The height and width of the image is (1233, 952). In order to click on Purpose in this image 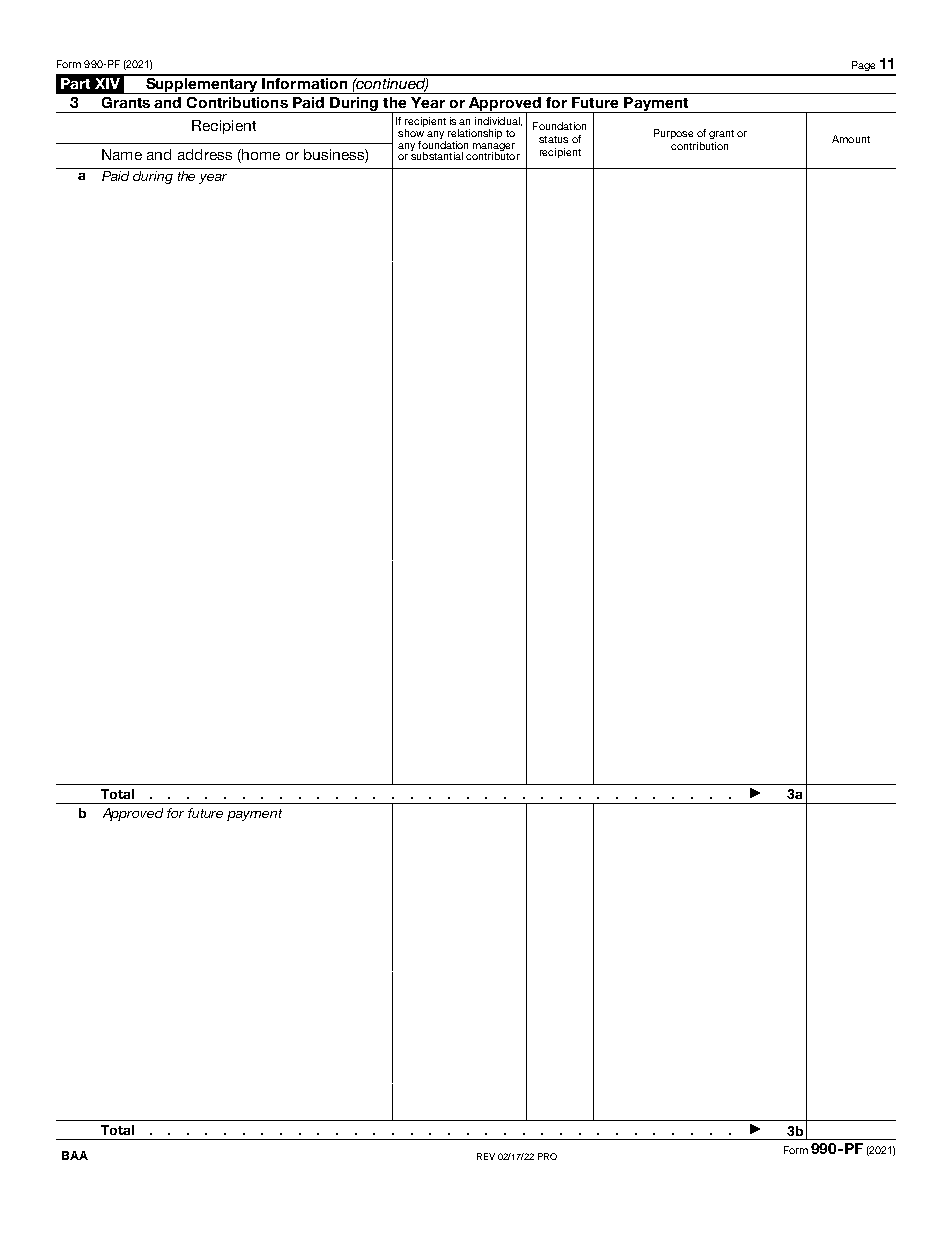, I will do `click(673, 134)`.
